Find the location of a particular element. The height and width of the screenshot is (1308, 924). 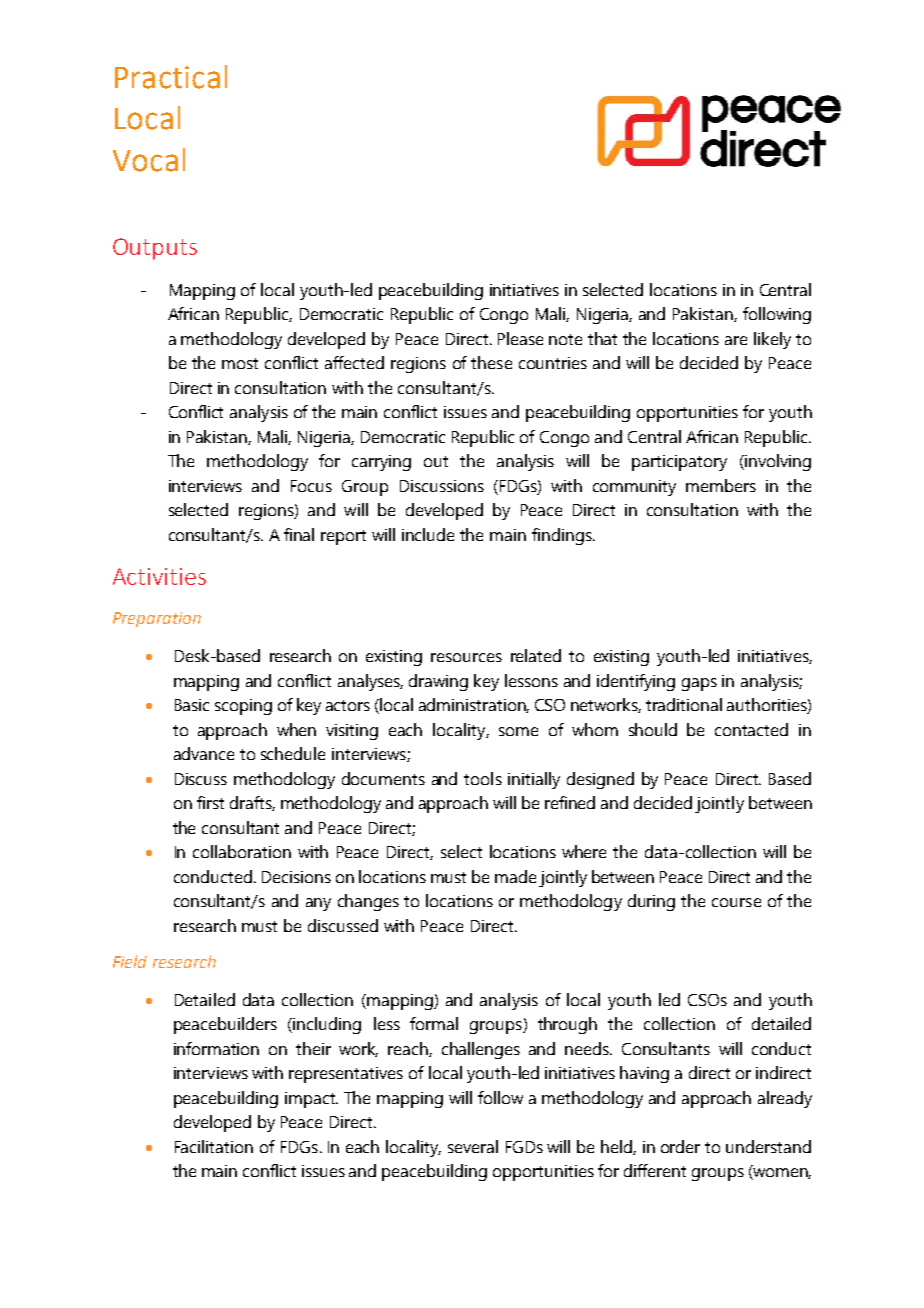

likely is located at coordinates (772, 340).
